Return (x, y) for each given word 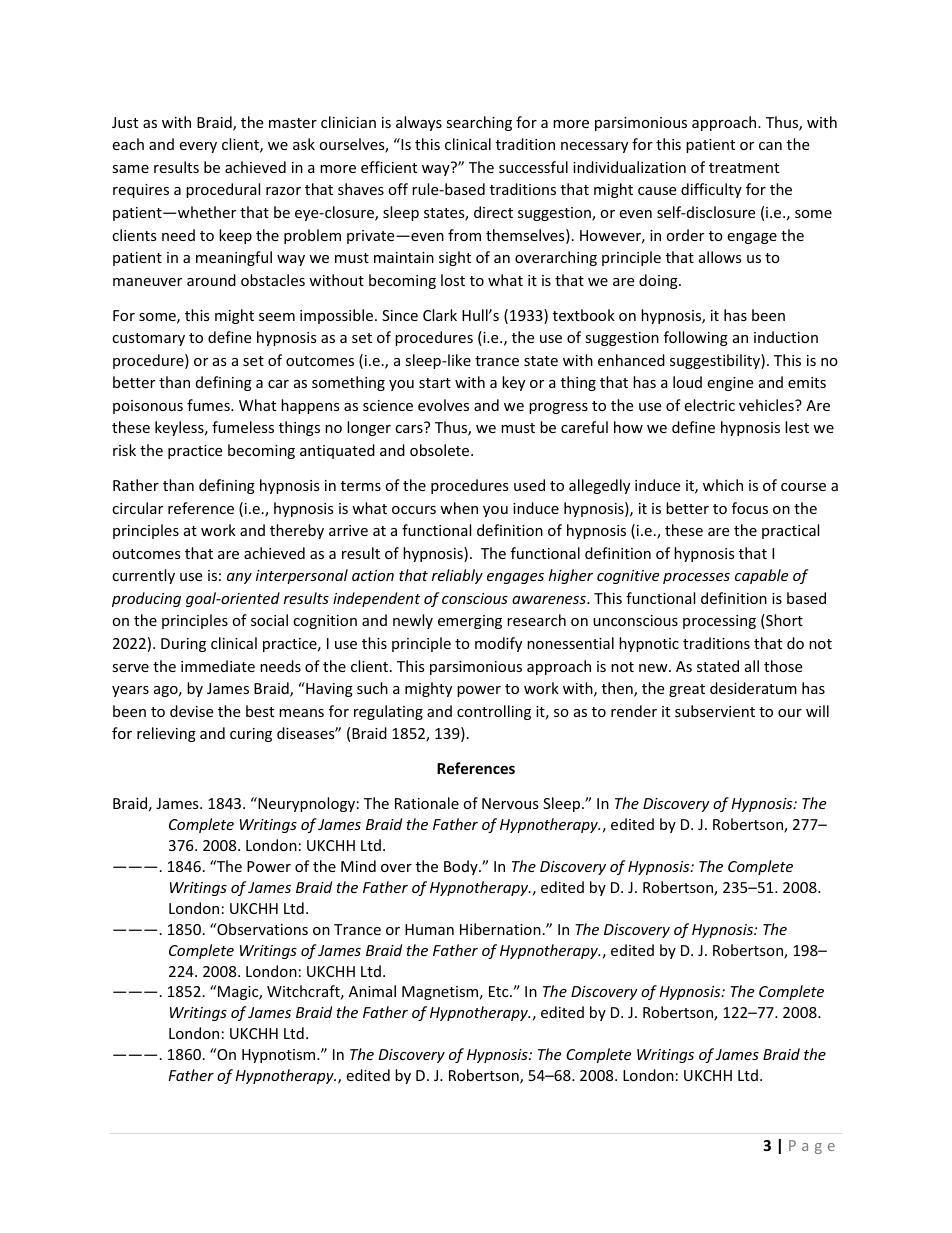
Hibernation (500, 929)
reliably (457, 576)
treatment (744, 168)
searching (479, 123)
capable (761, 576)
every (198, 147)
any (239, 578)
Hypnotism (280, 1056)
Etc (500, 991)
